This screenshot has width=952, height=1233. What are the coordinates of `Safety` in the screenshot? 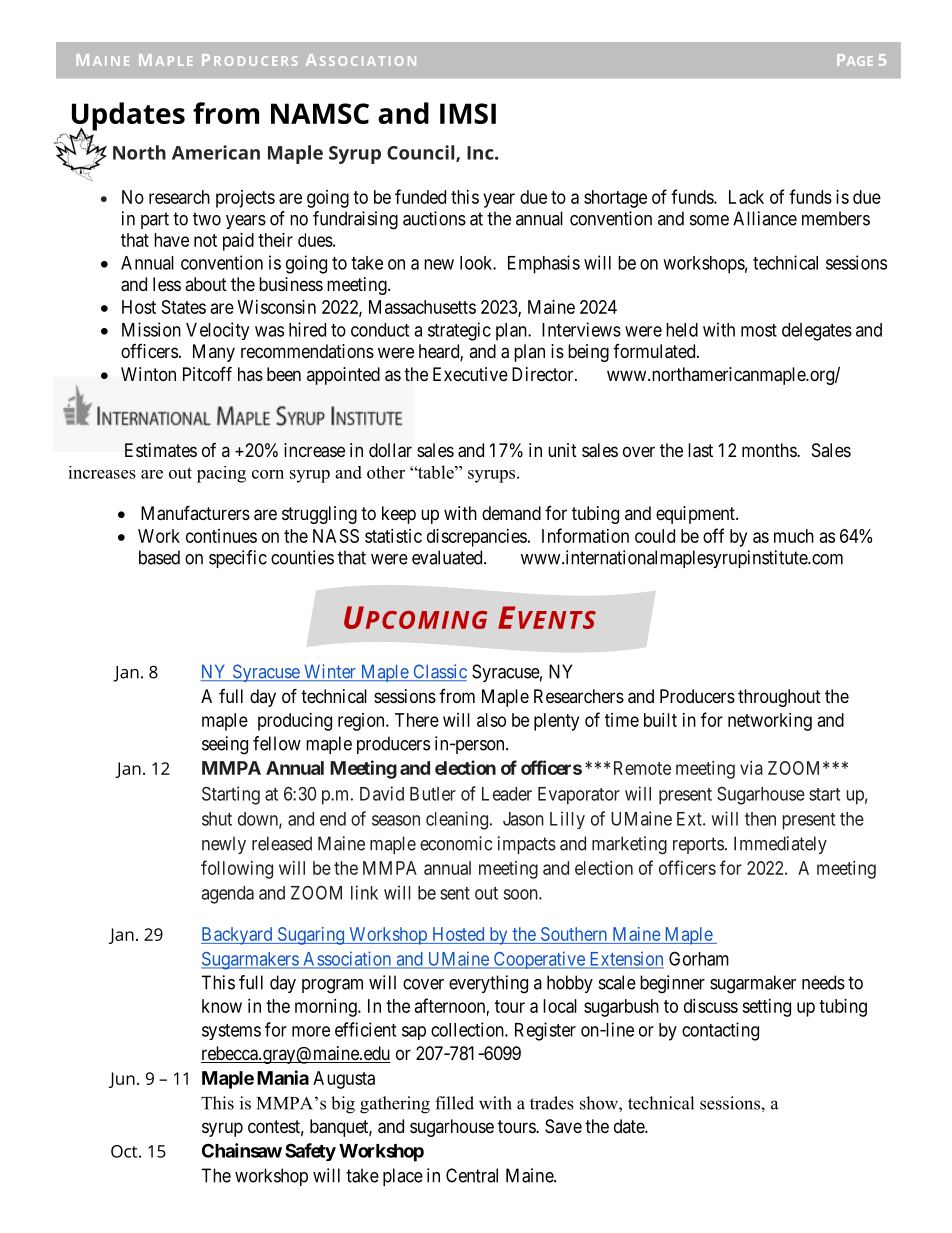 It's located at (310, 1152).
